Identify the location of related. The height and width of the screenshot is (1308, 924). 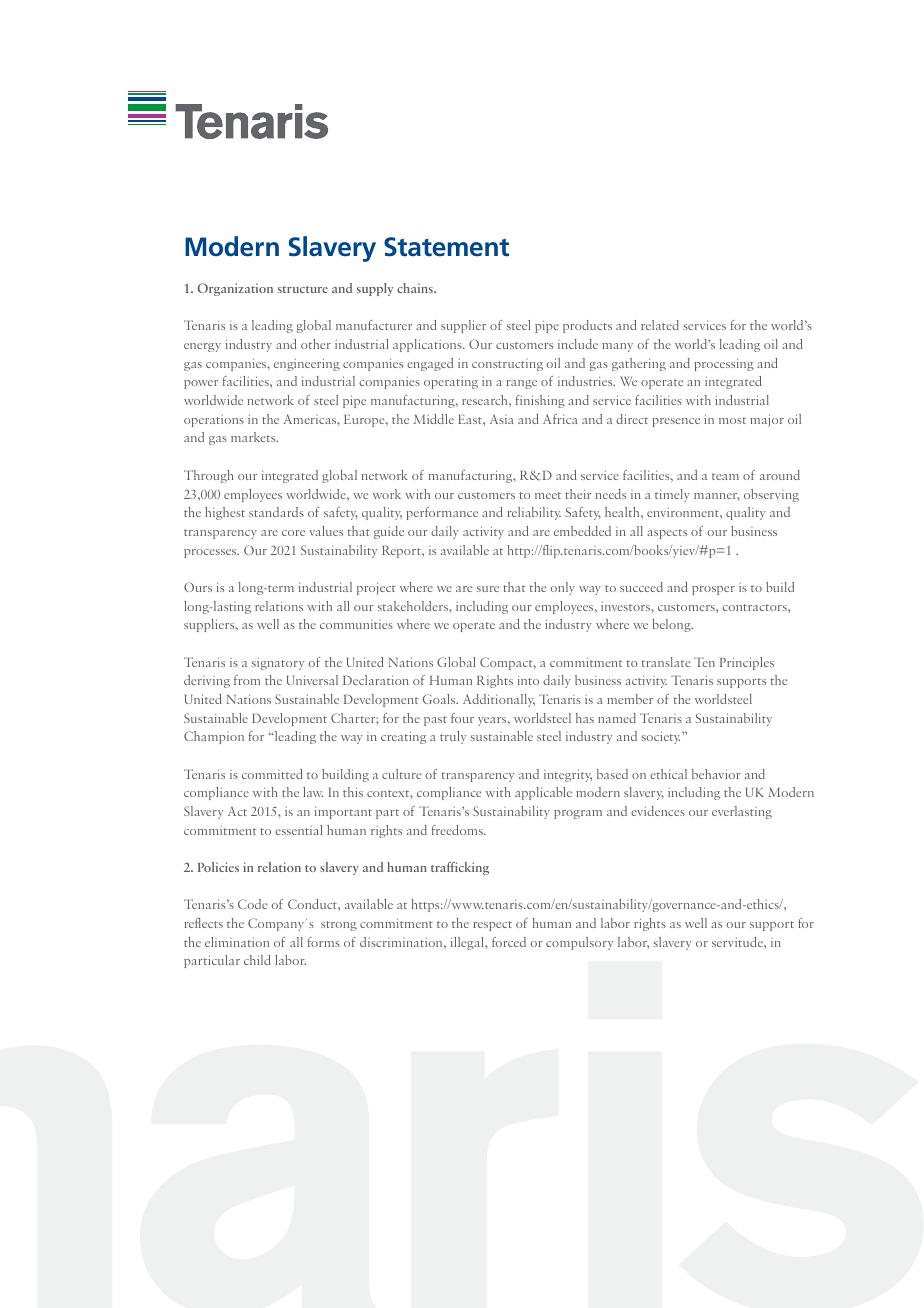
(660, 325).
